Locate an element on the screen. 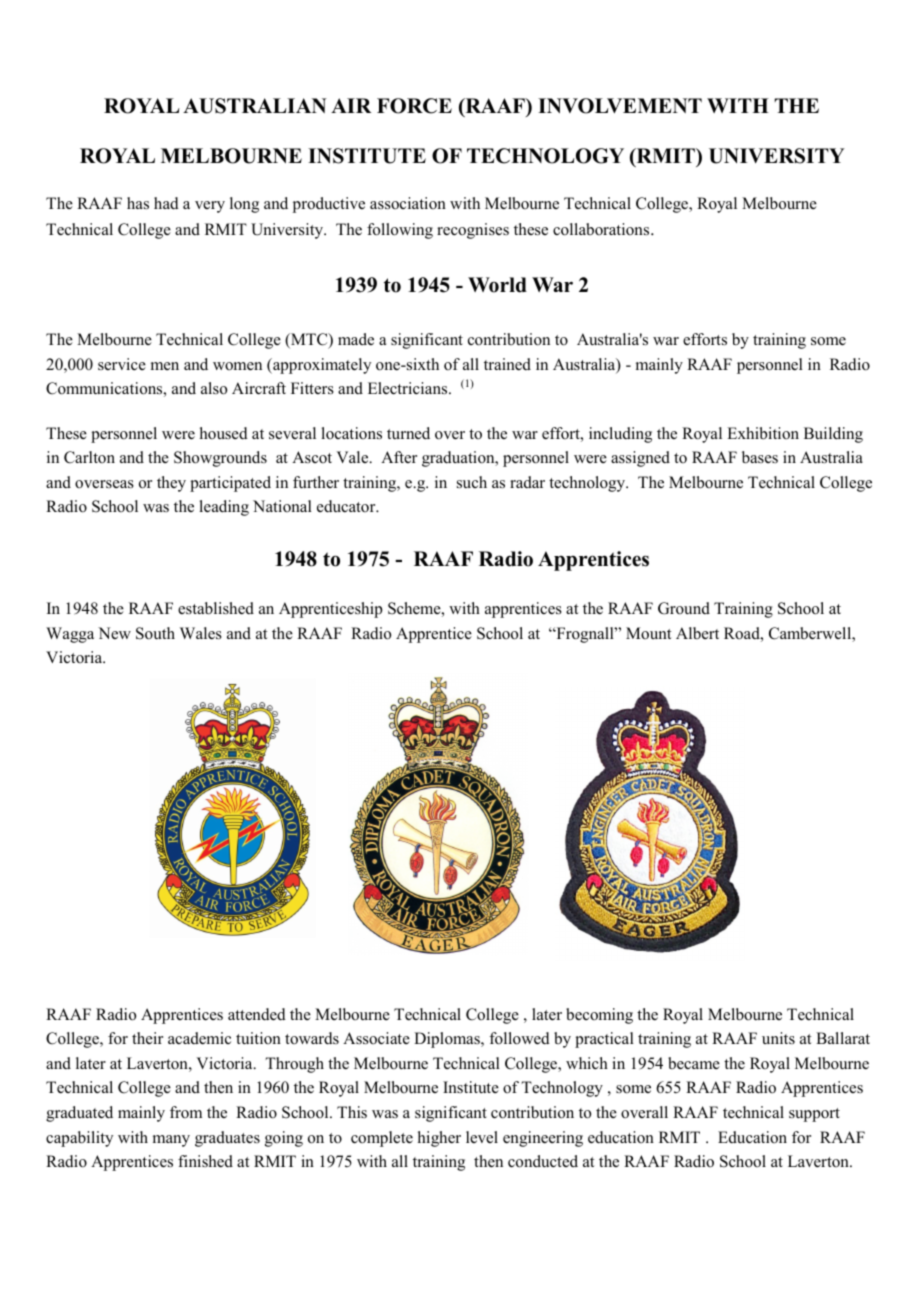 This screenshot has width=924, height=1308. Albert is located at coordinates (697, 633).
